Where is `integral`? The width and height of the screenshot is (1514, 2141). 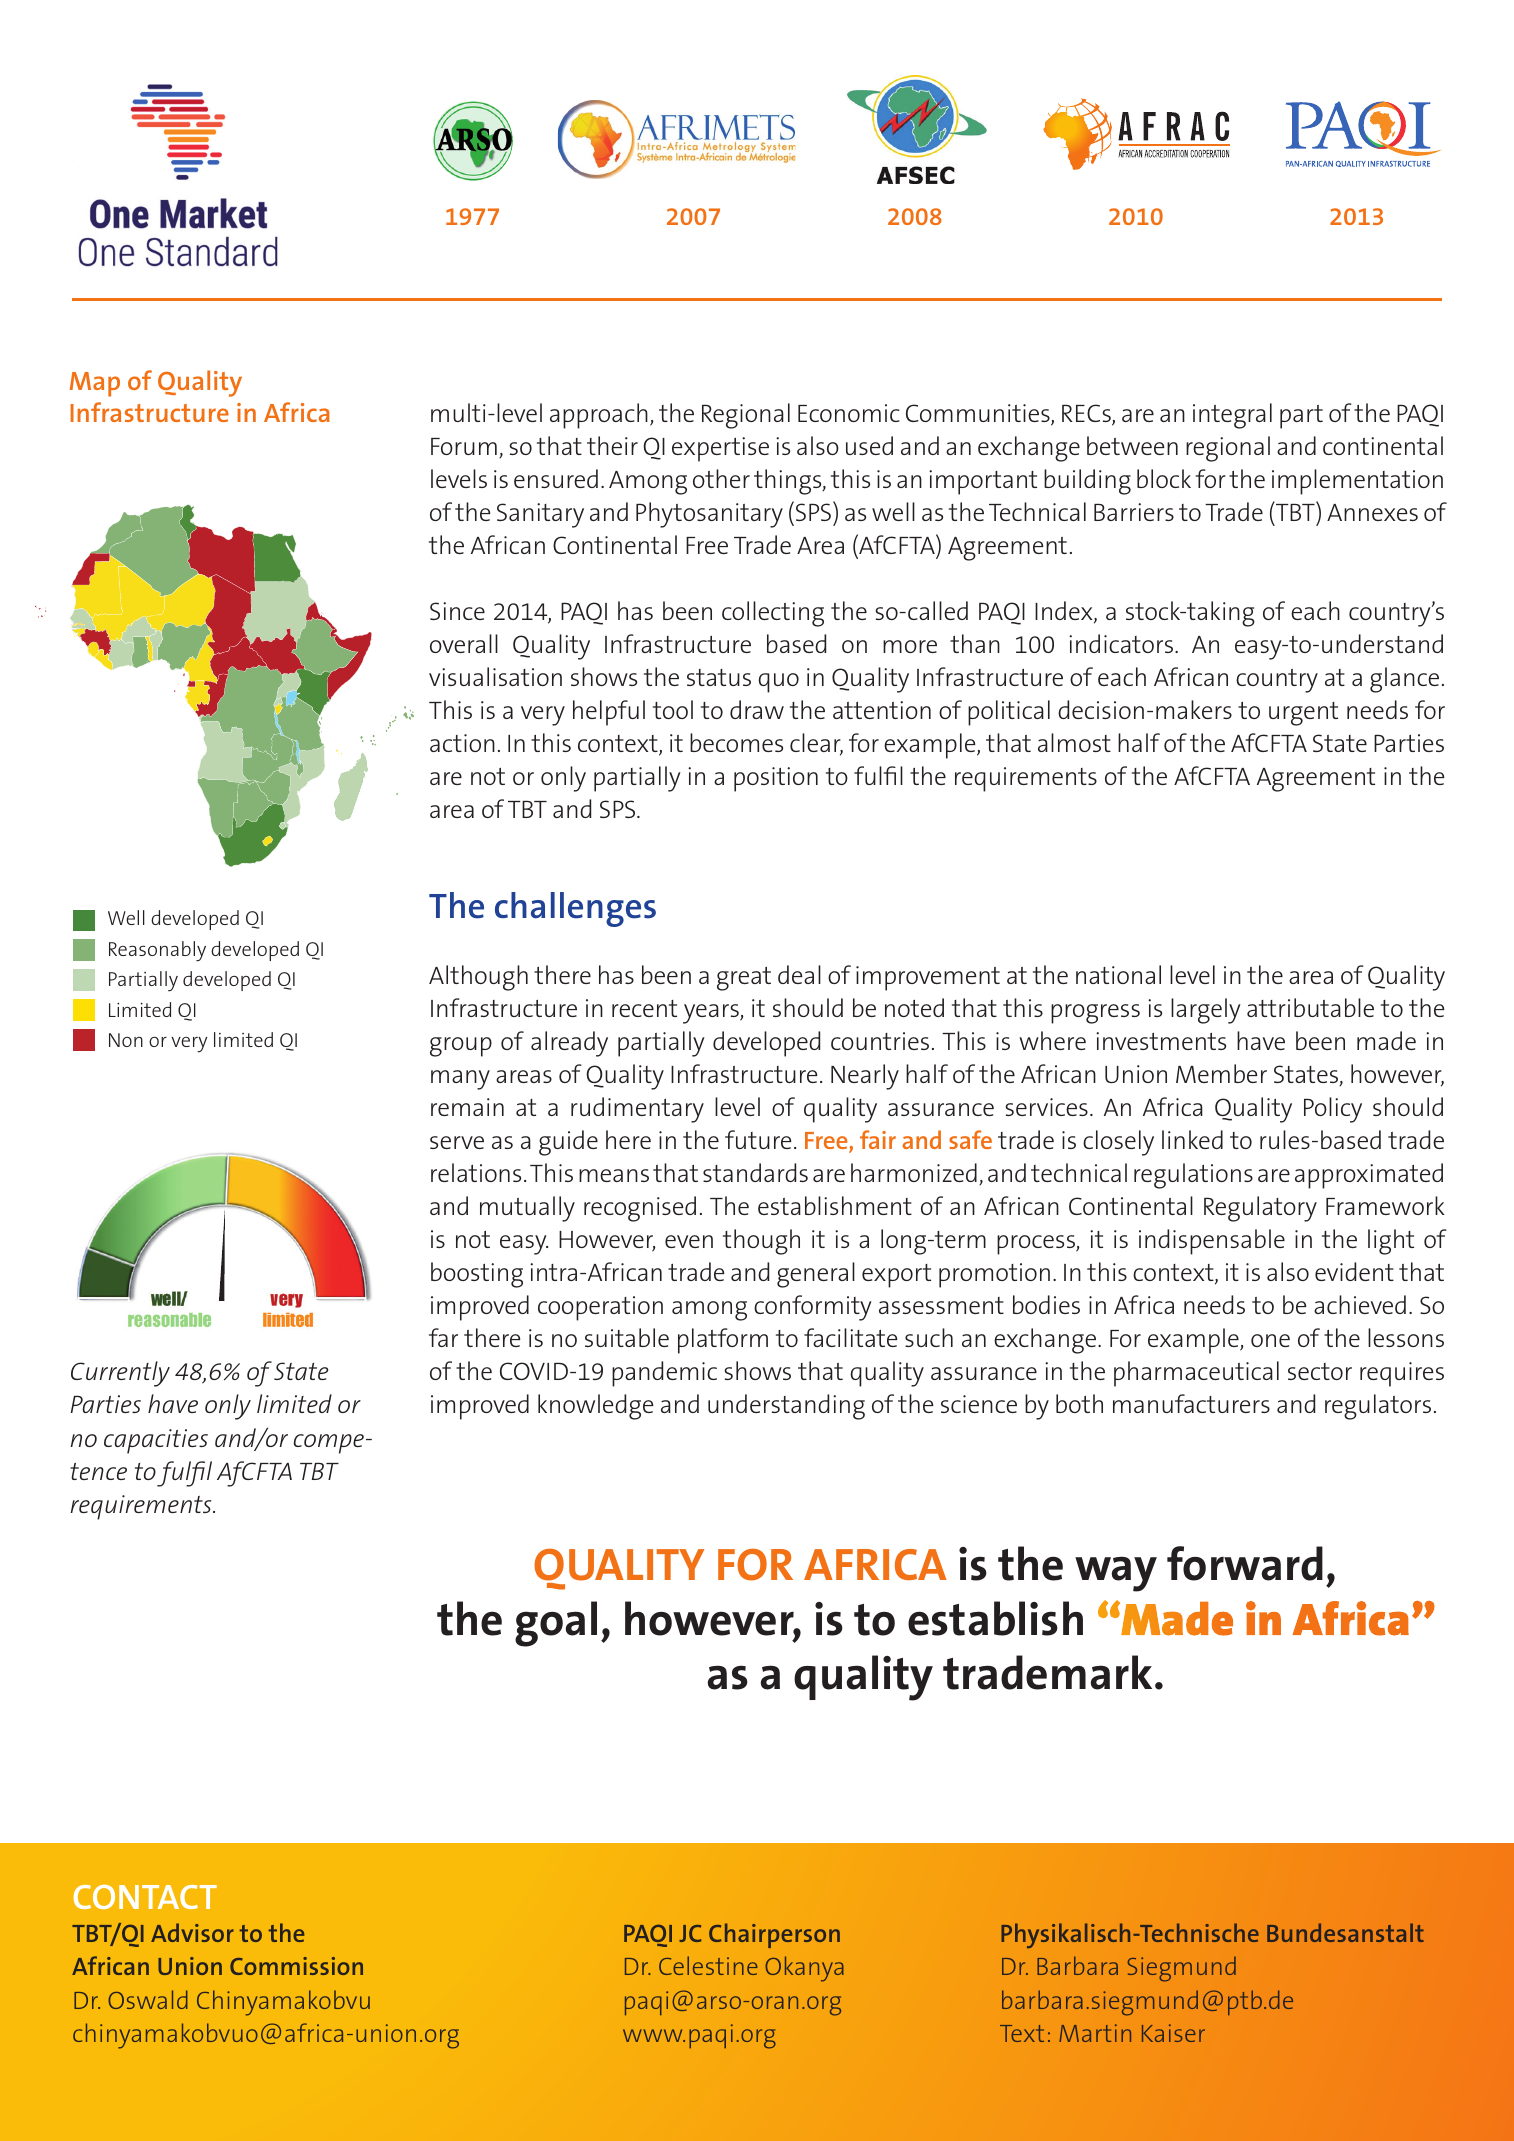 integral is located at coordinates (1232, 416).
